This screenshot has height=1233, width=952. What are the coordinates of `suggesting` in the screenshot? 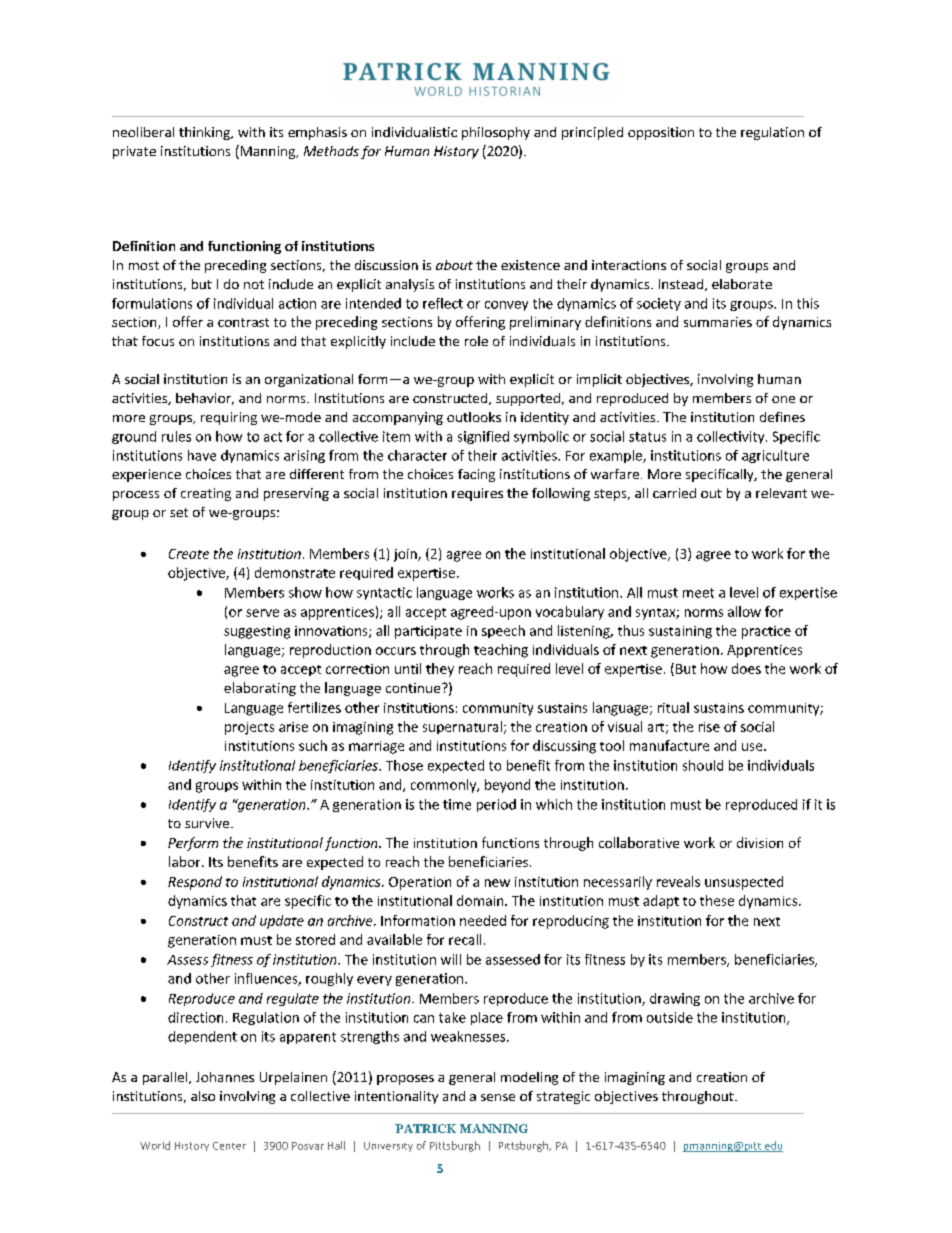 It's located at (257, 632).
